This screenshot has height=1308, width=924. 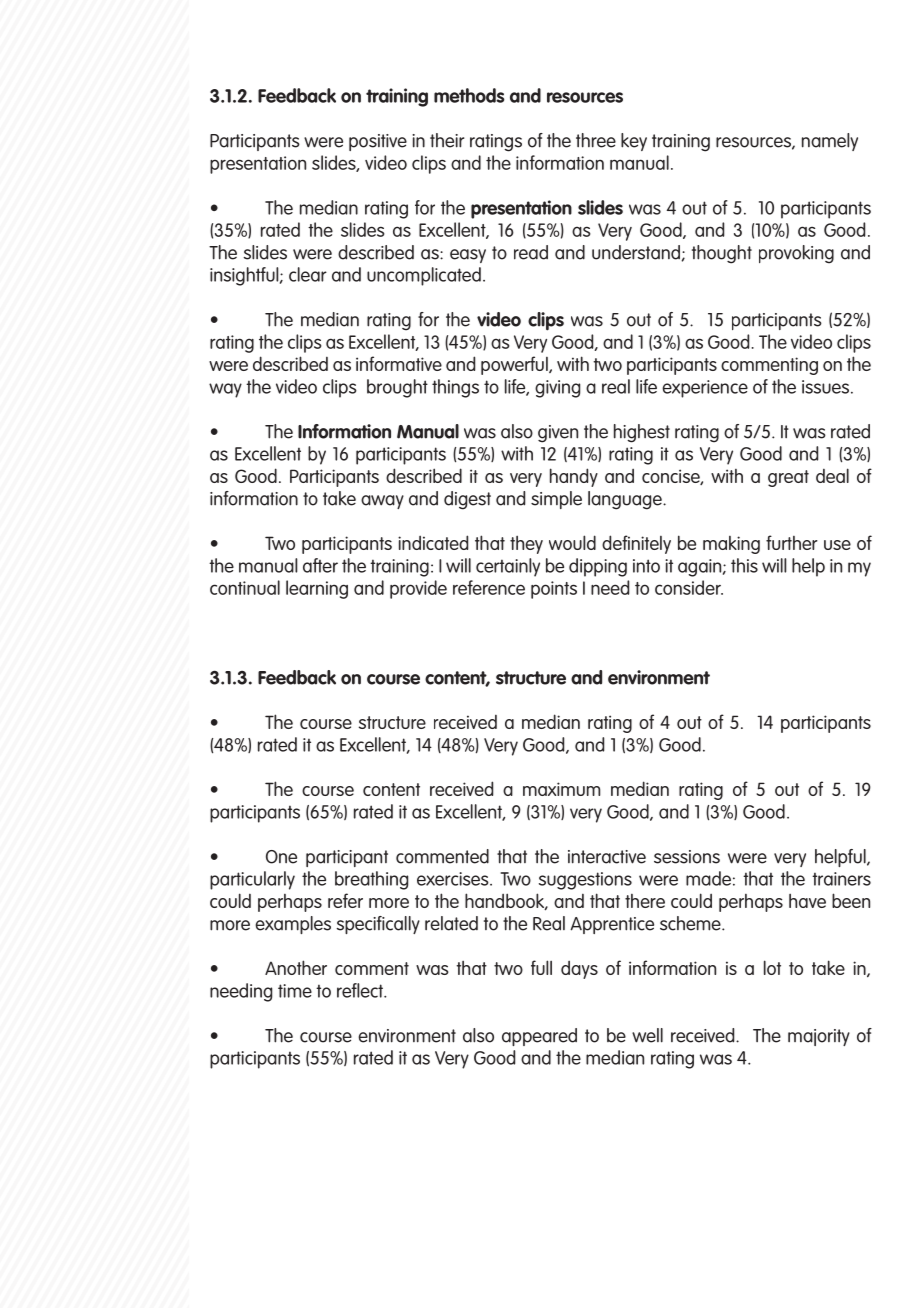 I want to click on after, so click(x=320, y=565).
